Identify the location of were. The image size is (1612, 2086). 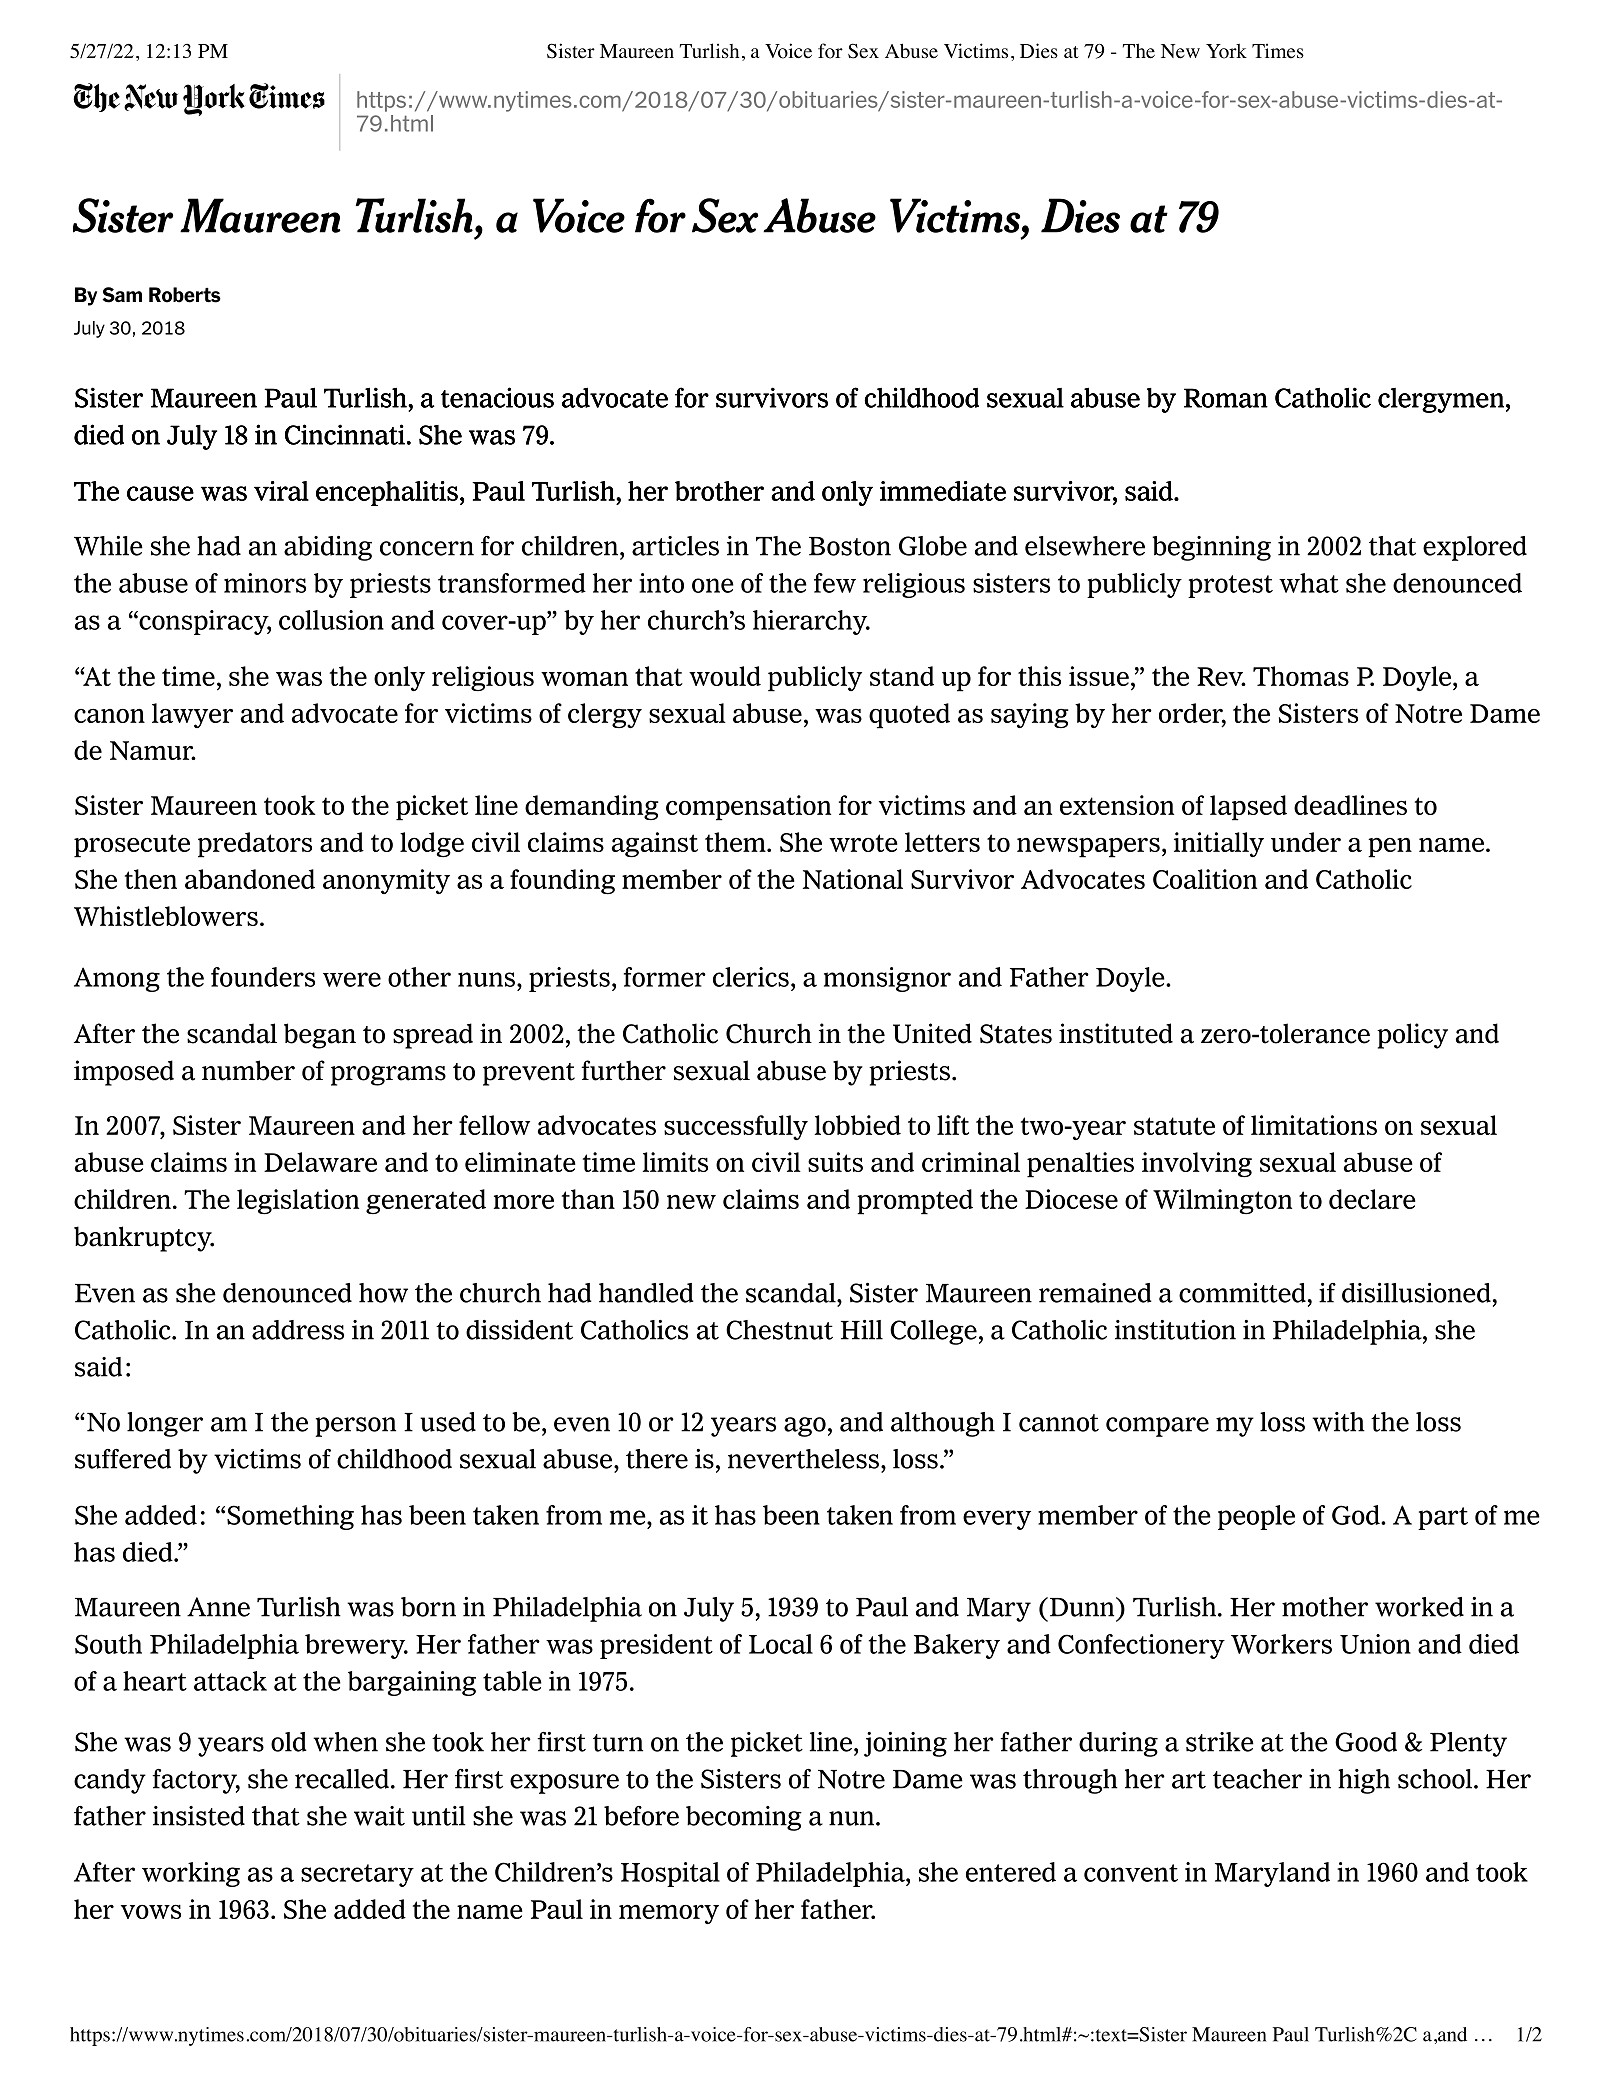
(352, 979).
